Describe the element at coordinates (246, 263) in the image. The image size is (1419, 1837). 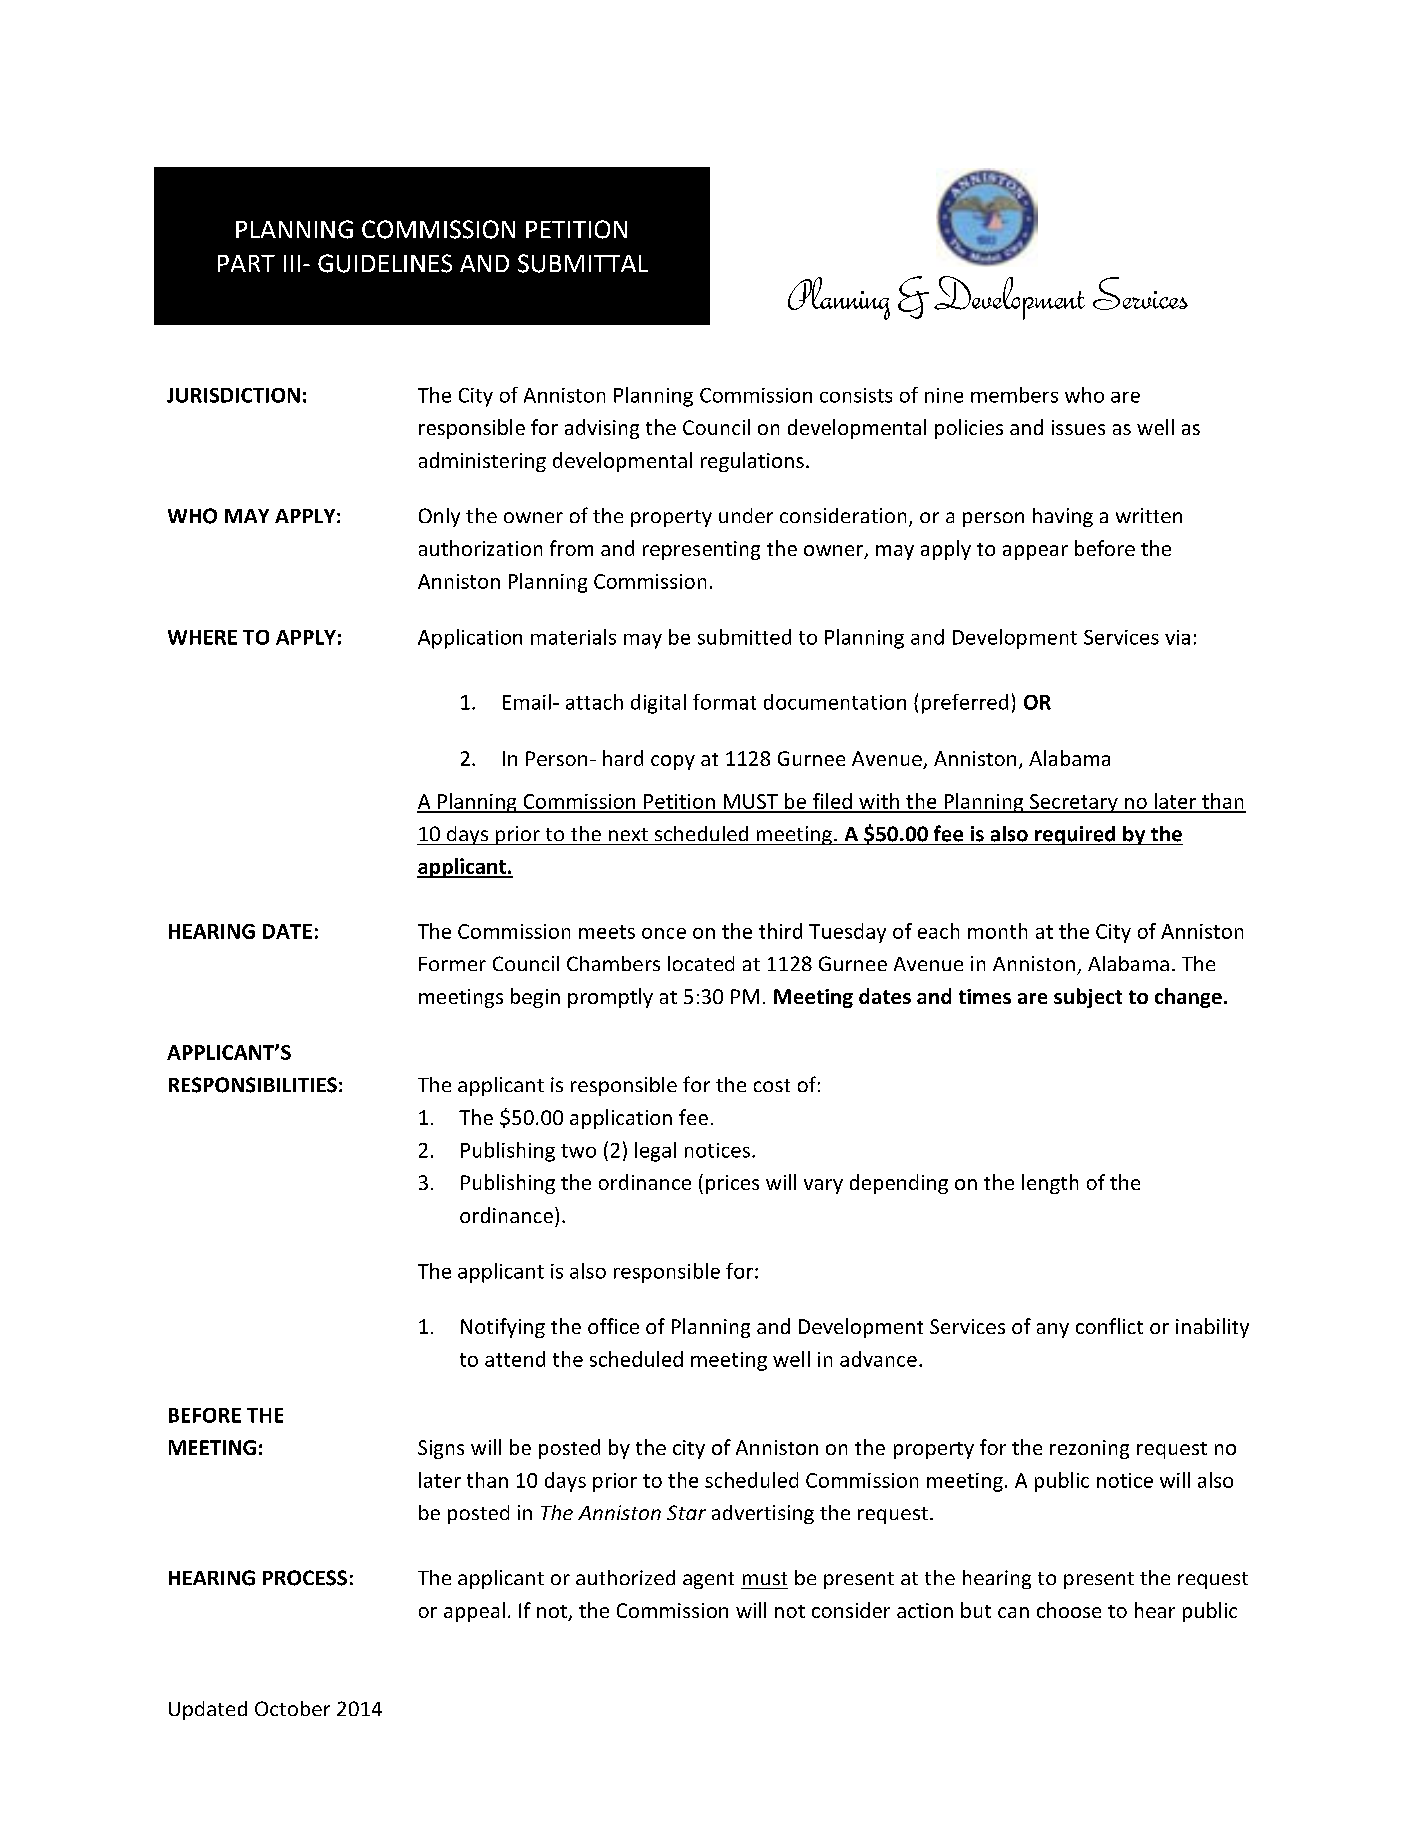
I see `PART` at that location.
